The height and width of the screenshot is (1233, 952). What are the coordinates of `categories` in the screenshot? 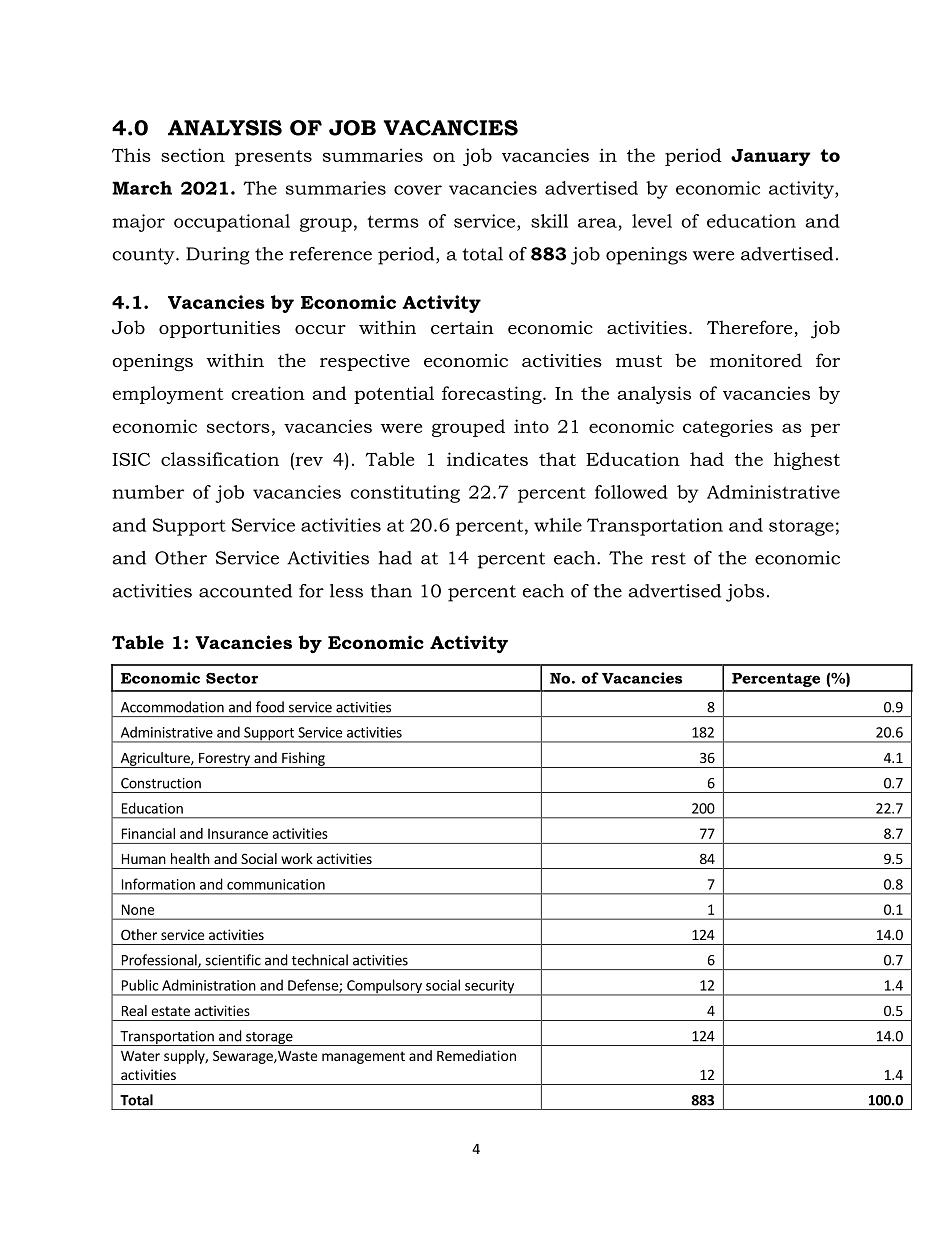 It's located at (728, 428).
